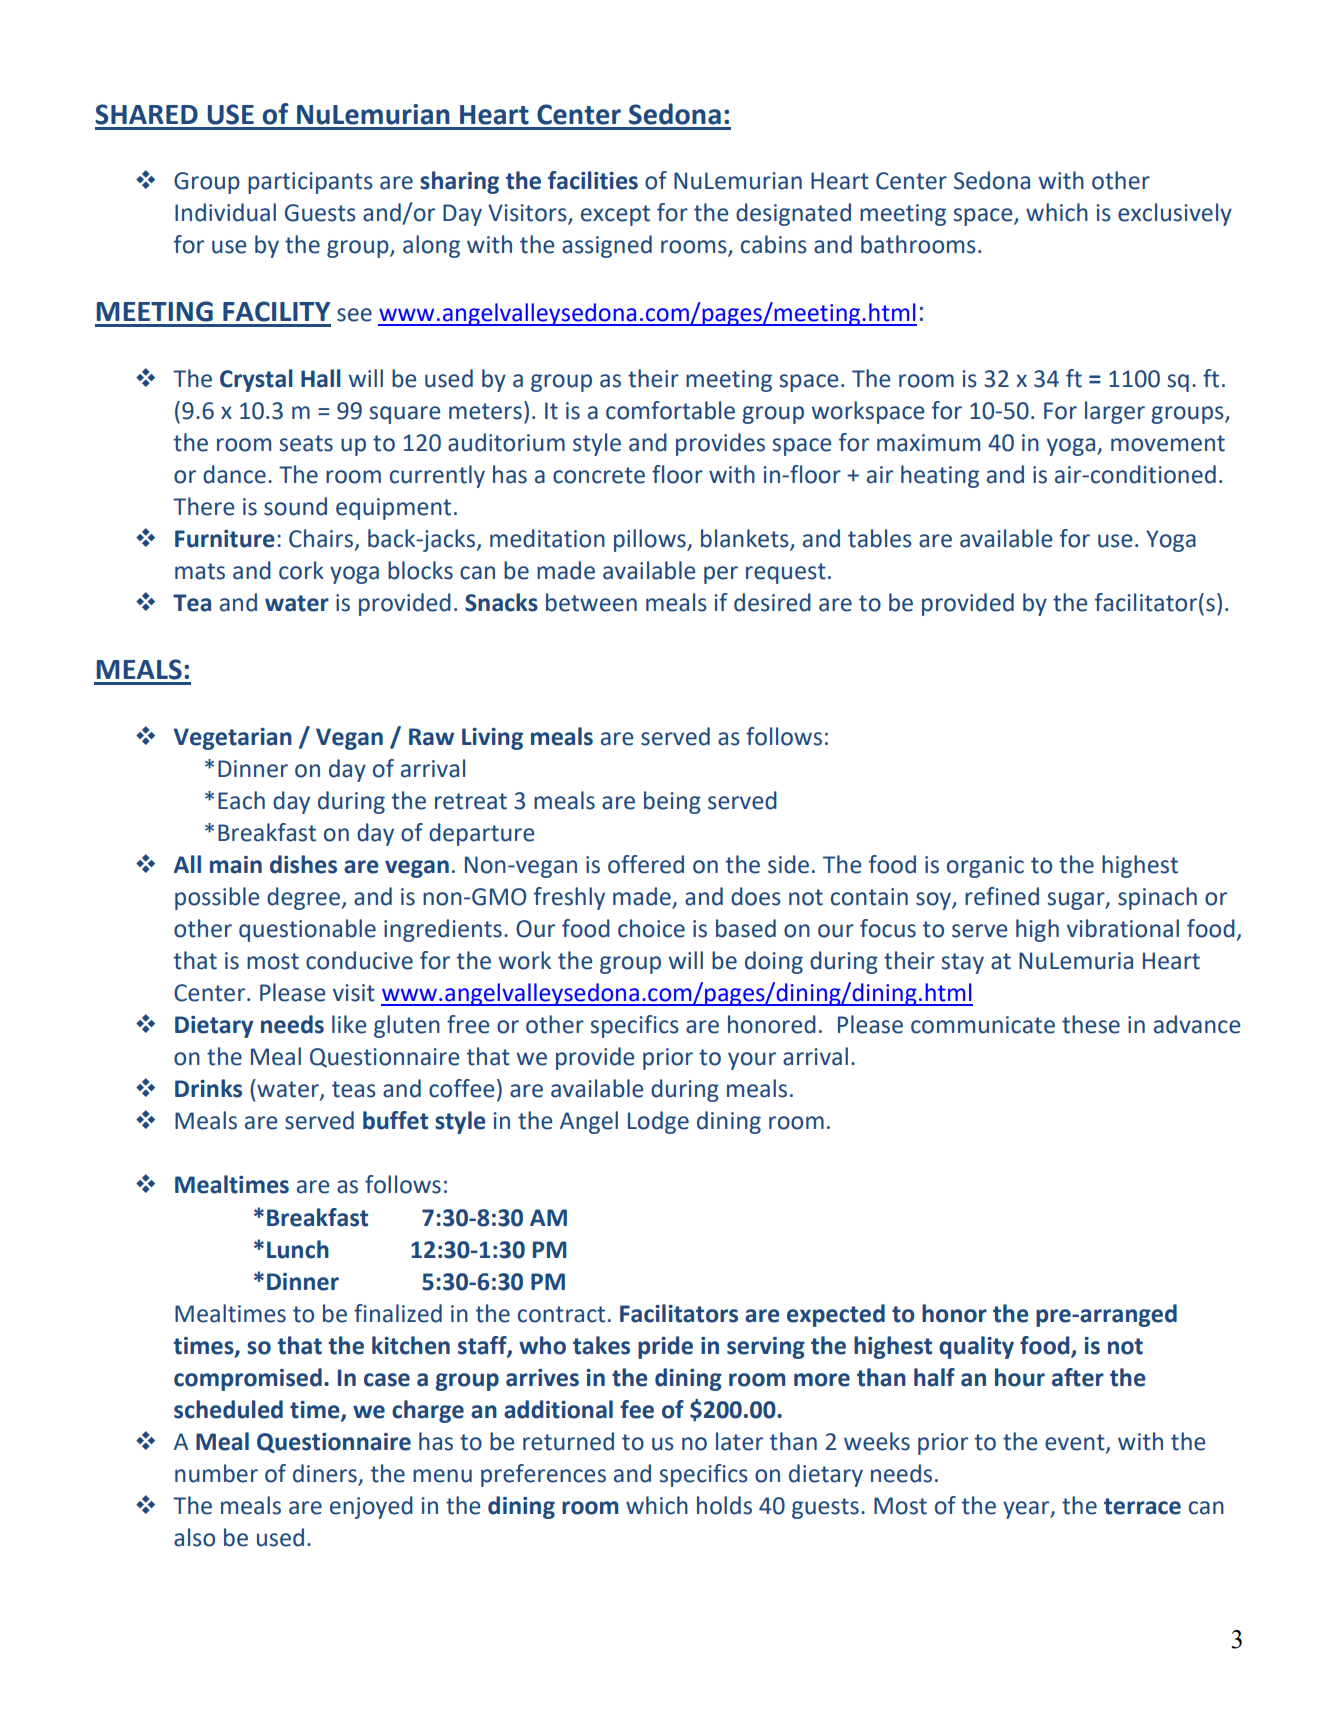  I want to click on your, so click(752, 1061).
